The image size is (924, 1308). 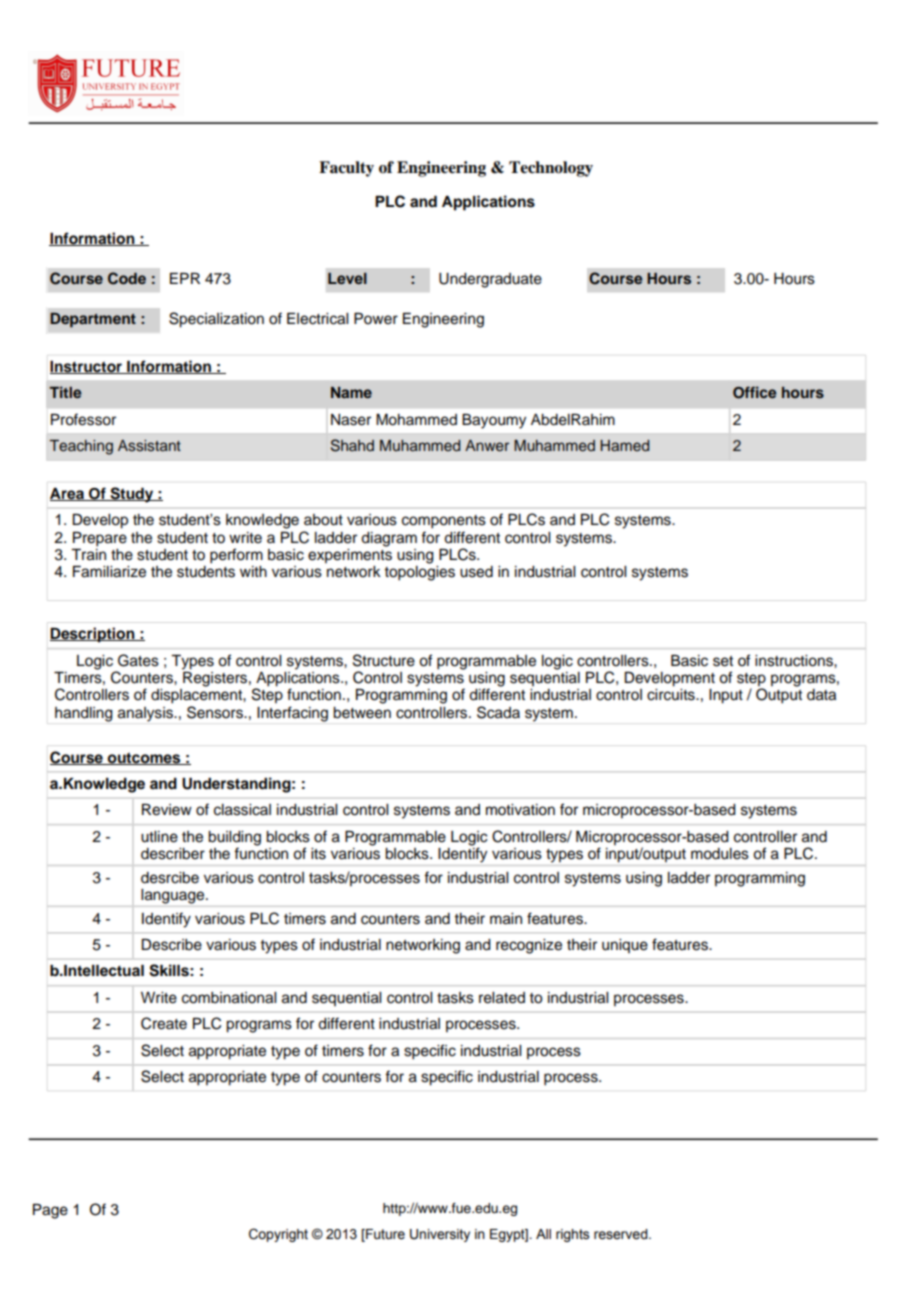 I want to click on Mohammed, so click(x=416, y=420).
